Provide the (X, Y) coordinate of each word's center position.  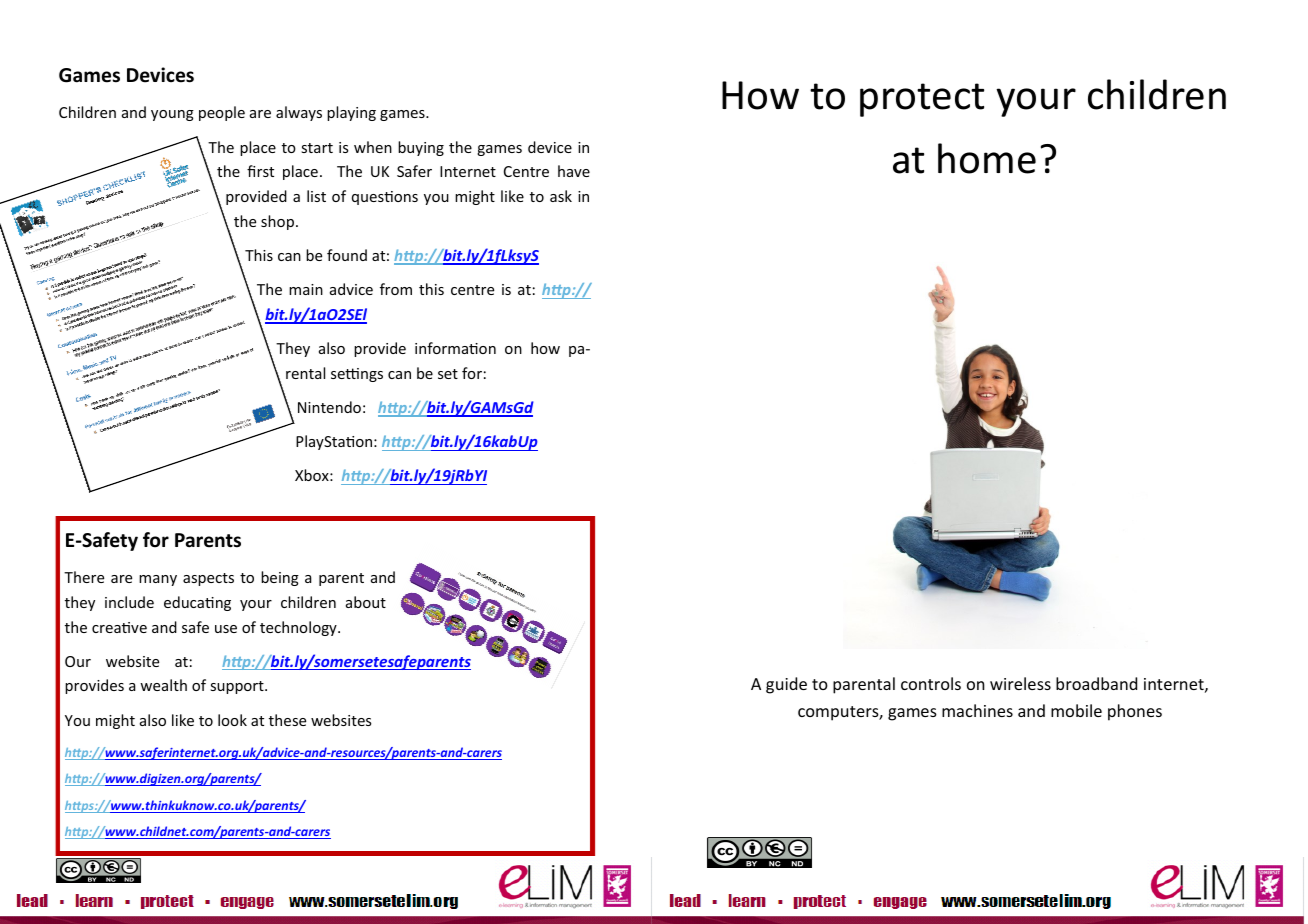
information (455, 348)
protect (922, 100)
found (347, 255)
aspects (208, 579)
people (222, 113)
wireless (1020, 683)
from (396, 289)
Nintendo (329, 407)
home (987, 158)
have (574, 171)
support (238, 687)
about (366, 602)
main (306, 289)
